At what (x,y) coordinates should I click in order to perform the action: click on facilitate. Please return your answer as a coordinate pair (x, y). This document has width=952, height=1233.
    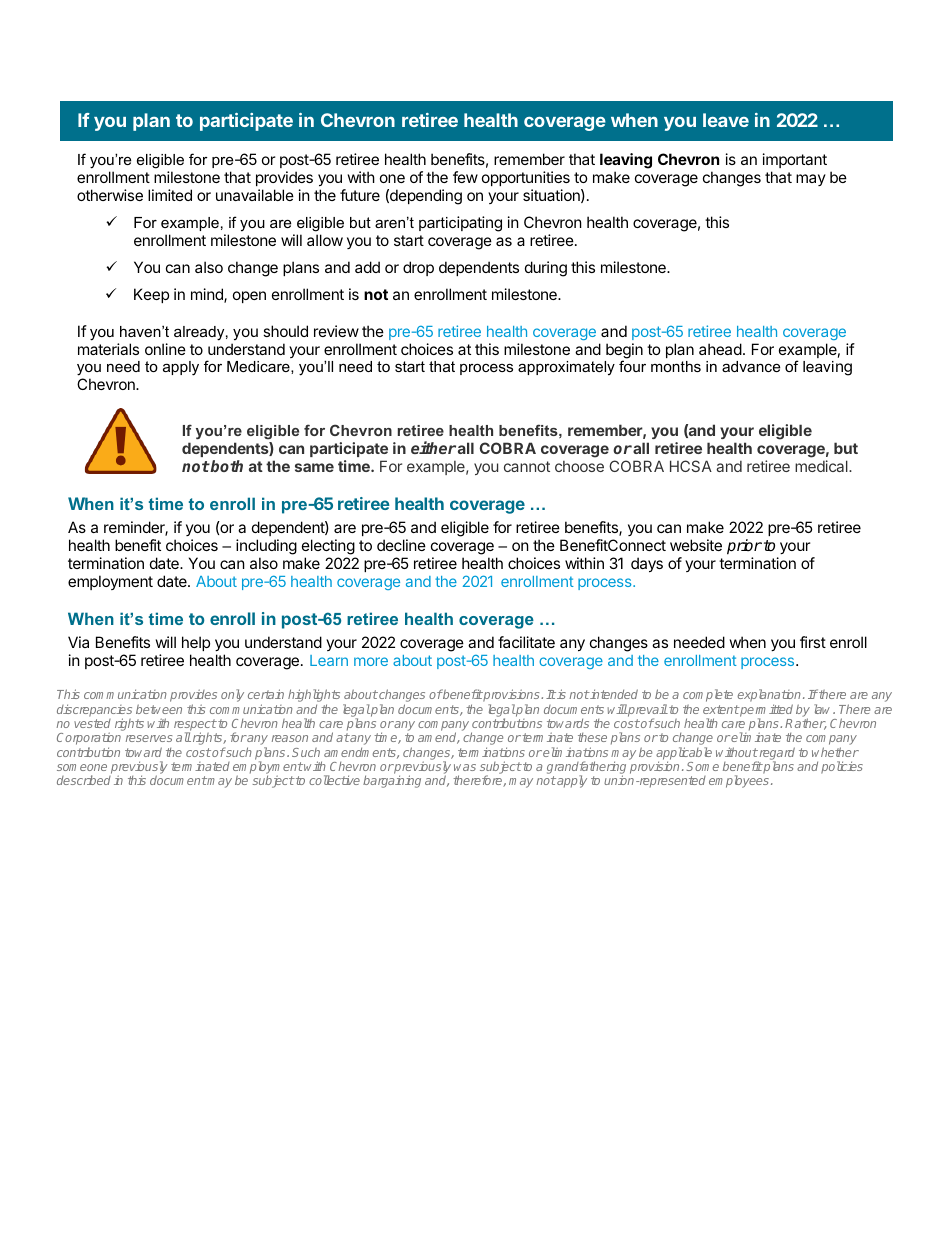
    Looking at the image, I should click on (526, 642).
